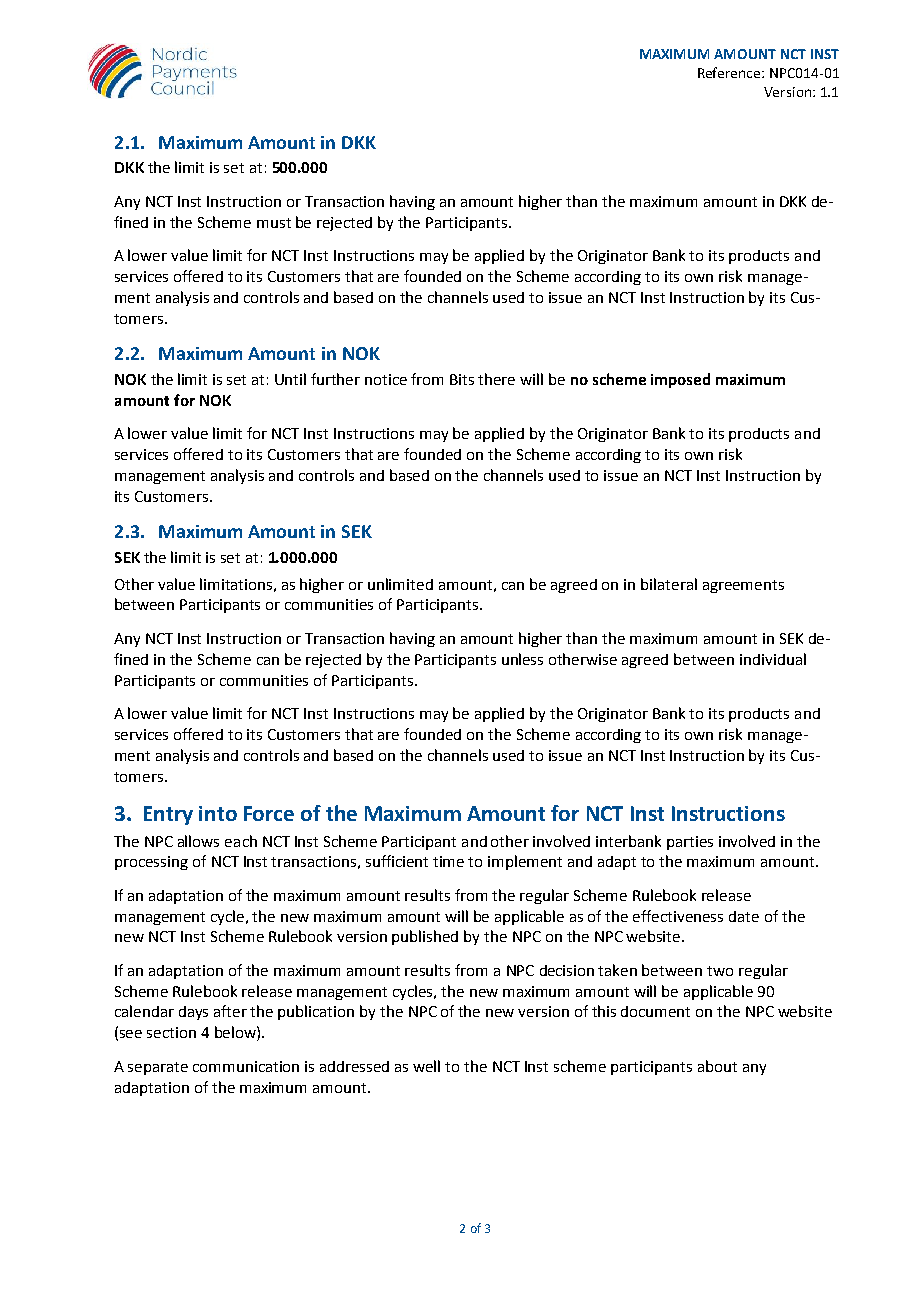 Image resolution: width=924 pixels, height=1309 pixels. Describe the element at coordinates (426, 1066) in the screenshot. I see `well` at that location.
